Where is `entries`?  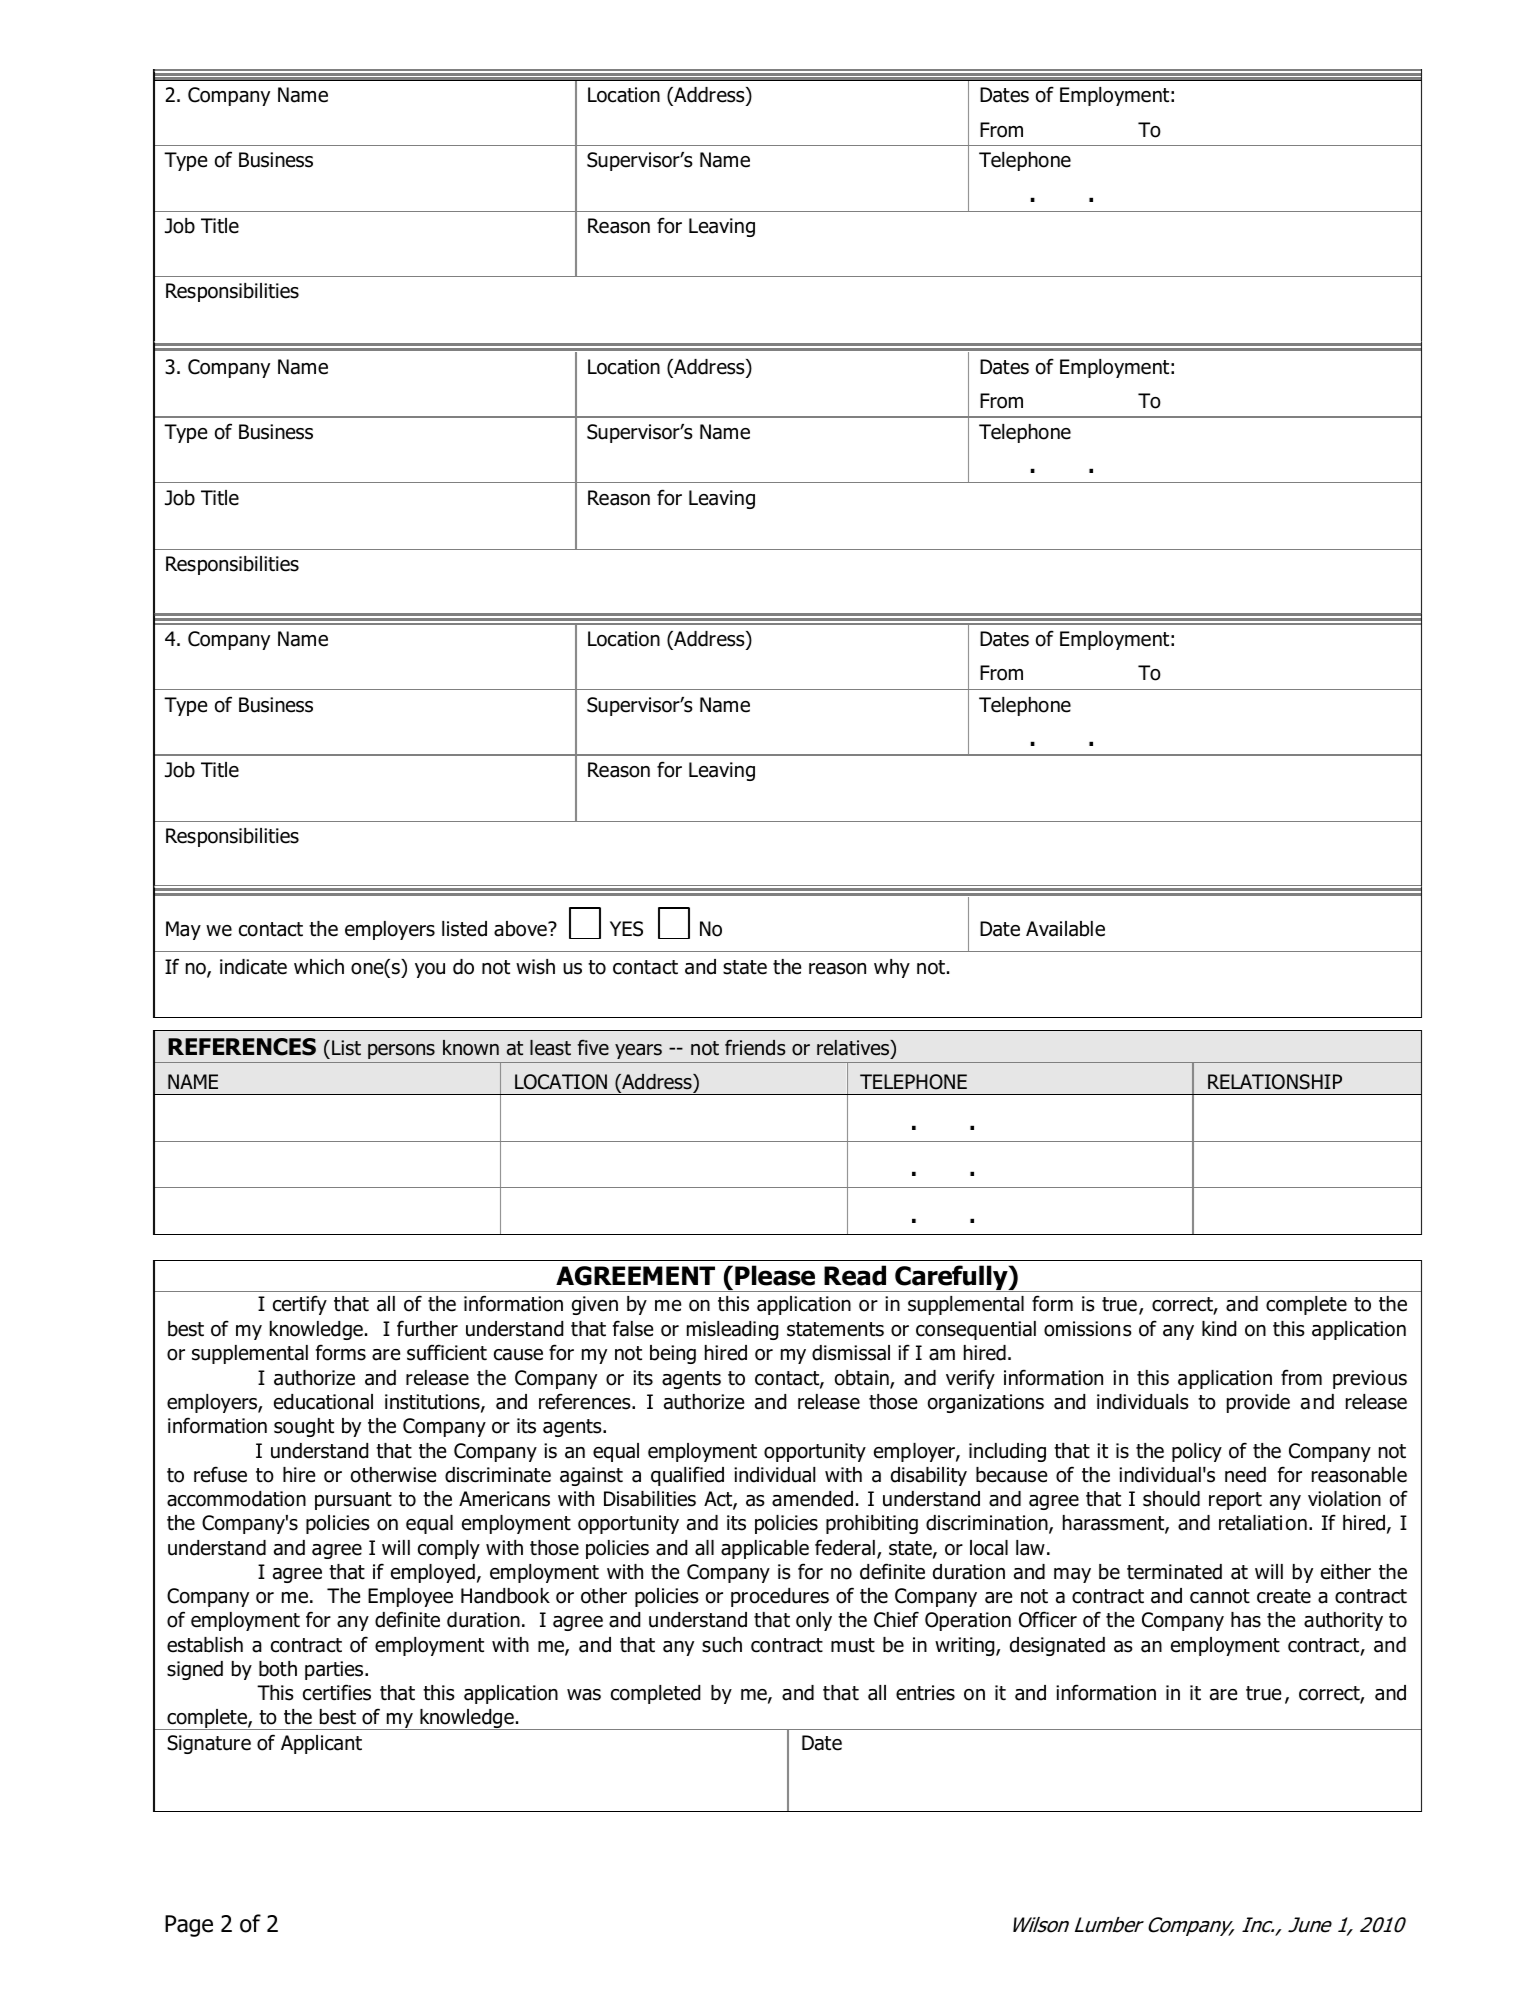
entries is located at coordinates (925, 1693).
